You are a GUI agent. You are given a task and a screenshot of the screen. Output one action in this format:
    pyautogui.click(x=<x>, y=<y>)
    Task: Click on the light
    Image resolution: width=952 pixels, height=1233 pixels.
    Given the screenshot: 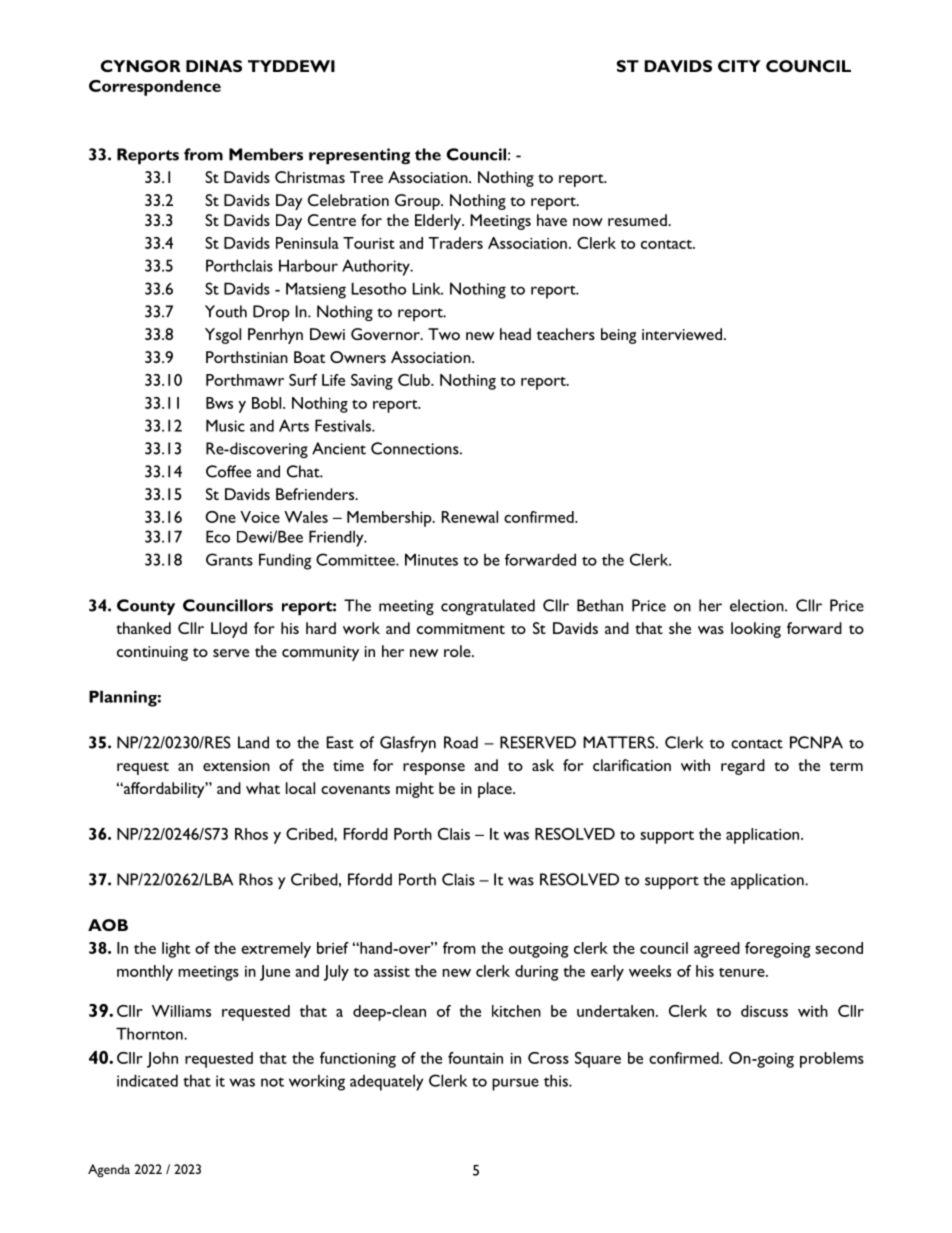 What is the action you would take?
    pyautogui.click(x=176, y=950)
